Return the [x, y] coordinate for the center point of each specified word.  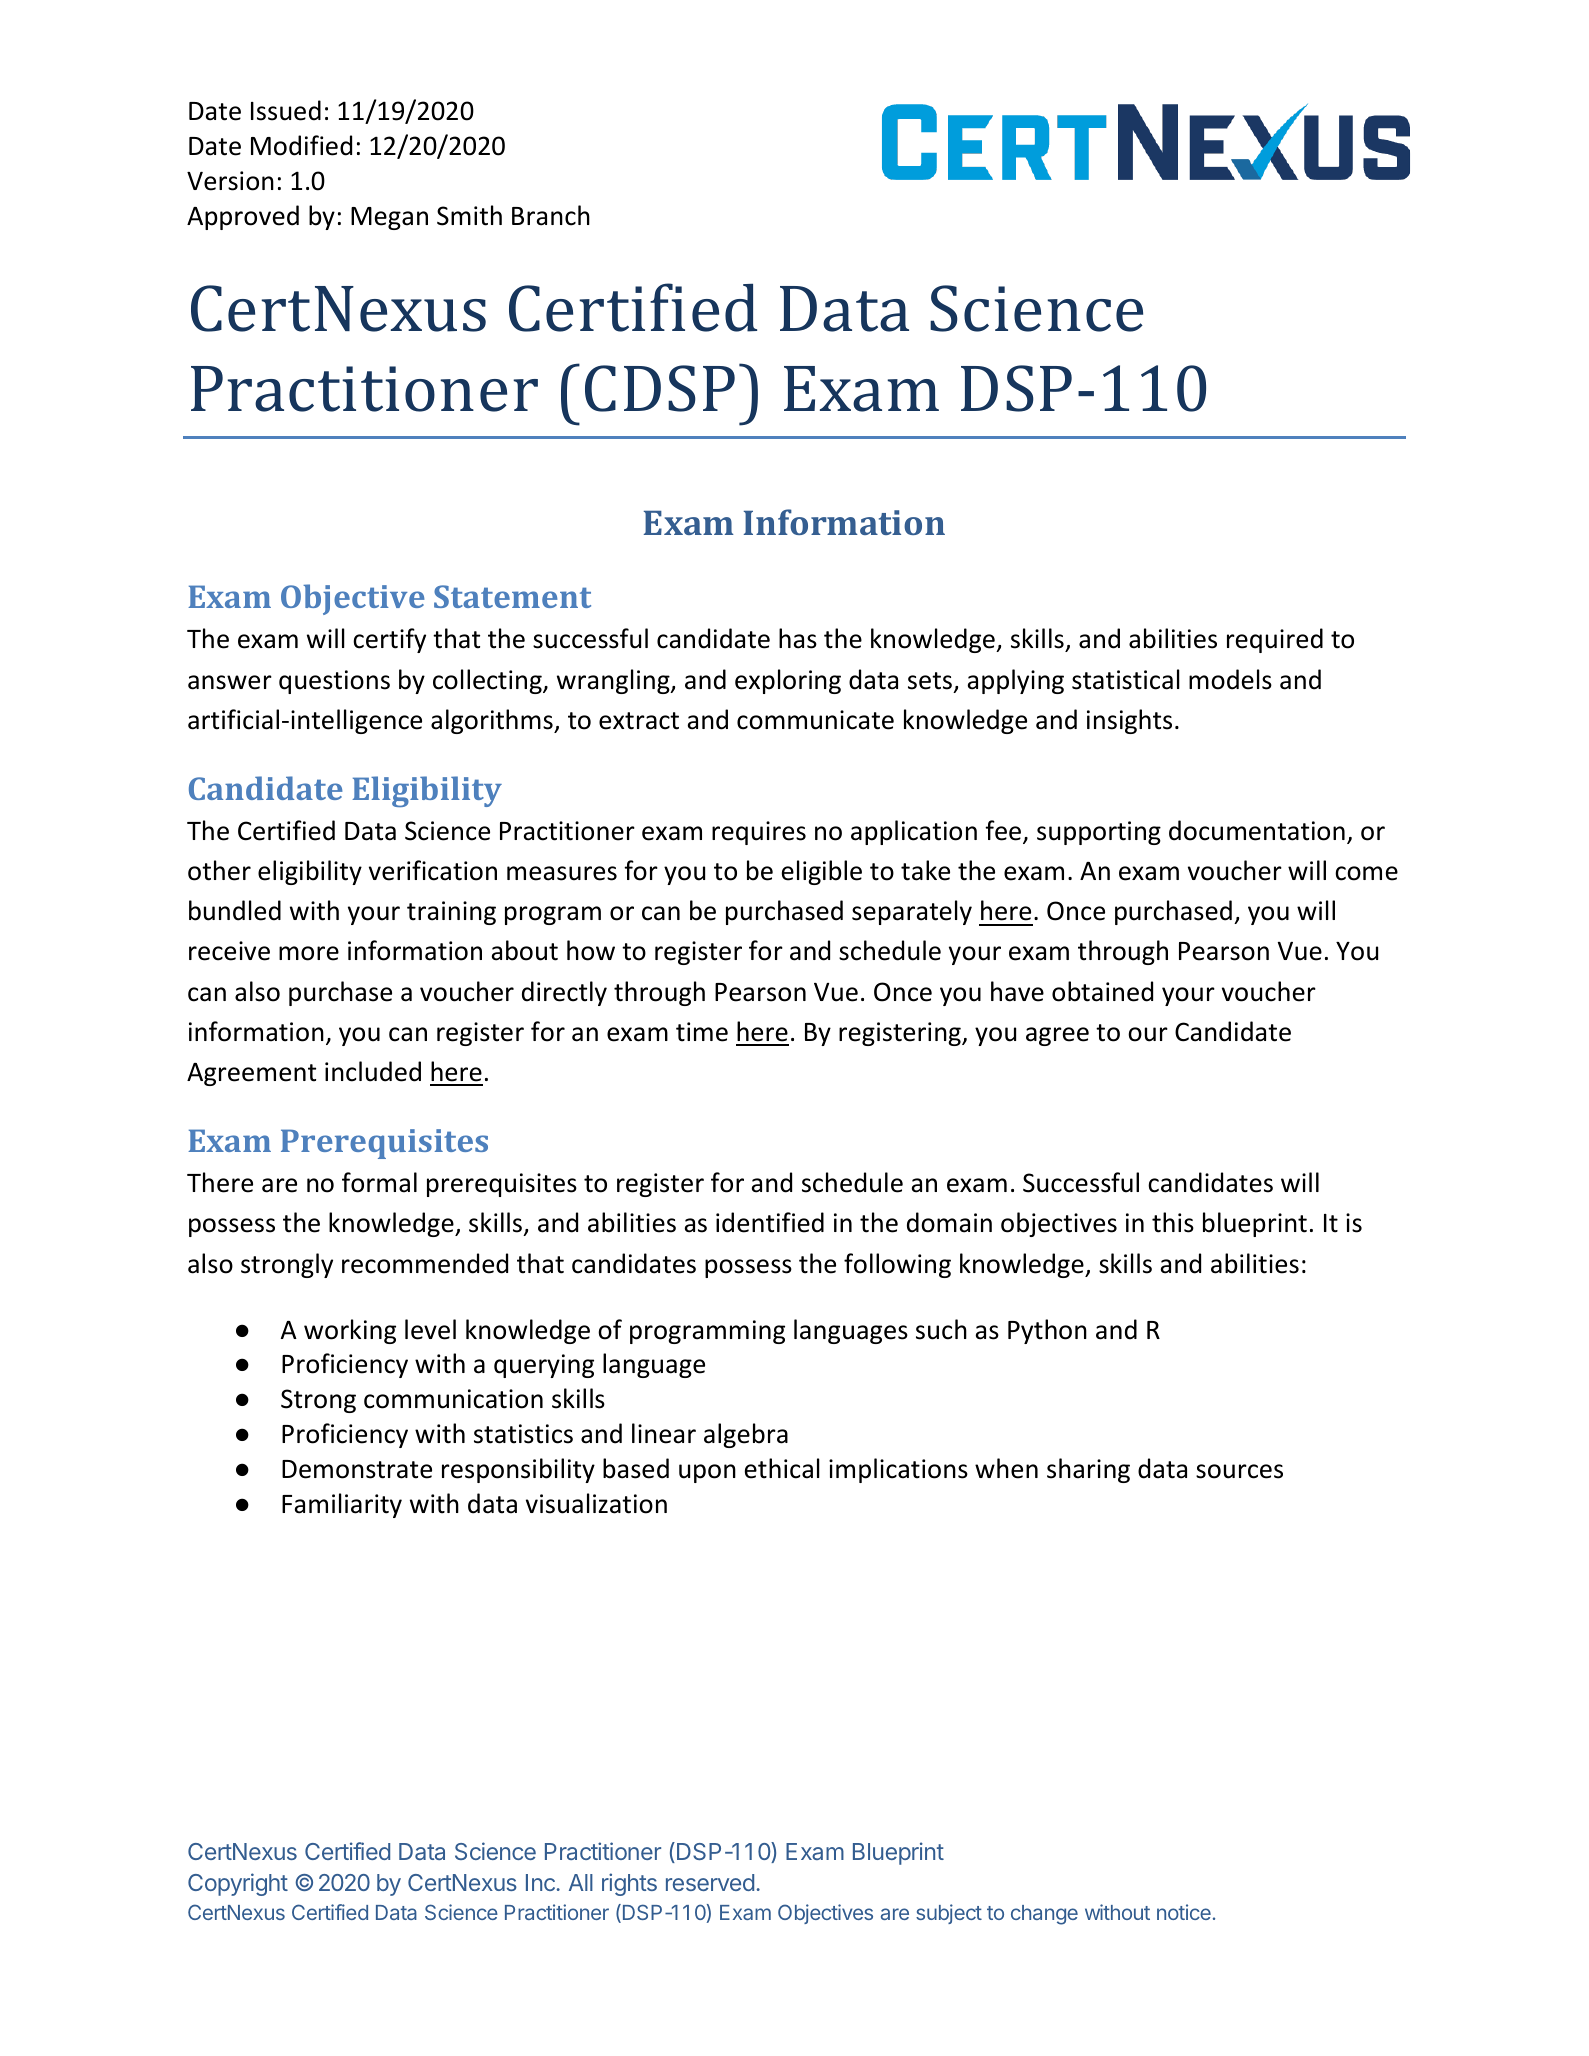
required [1275, 640]
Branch [551, 215]
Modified [301, 145]
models [1230, 679]
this [1173, 1222]
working [350, 1331]
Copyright [238, 1884]
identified [770, 1222]
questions [334, 682]
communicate [815, 720]
